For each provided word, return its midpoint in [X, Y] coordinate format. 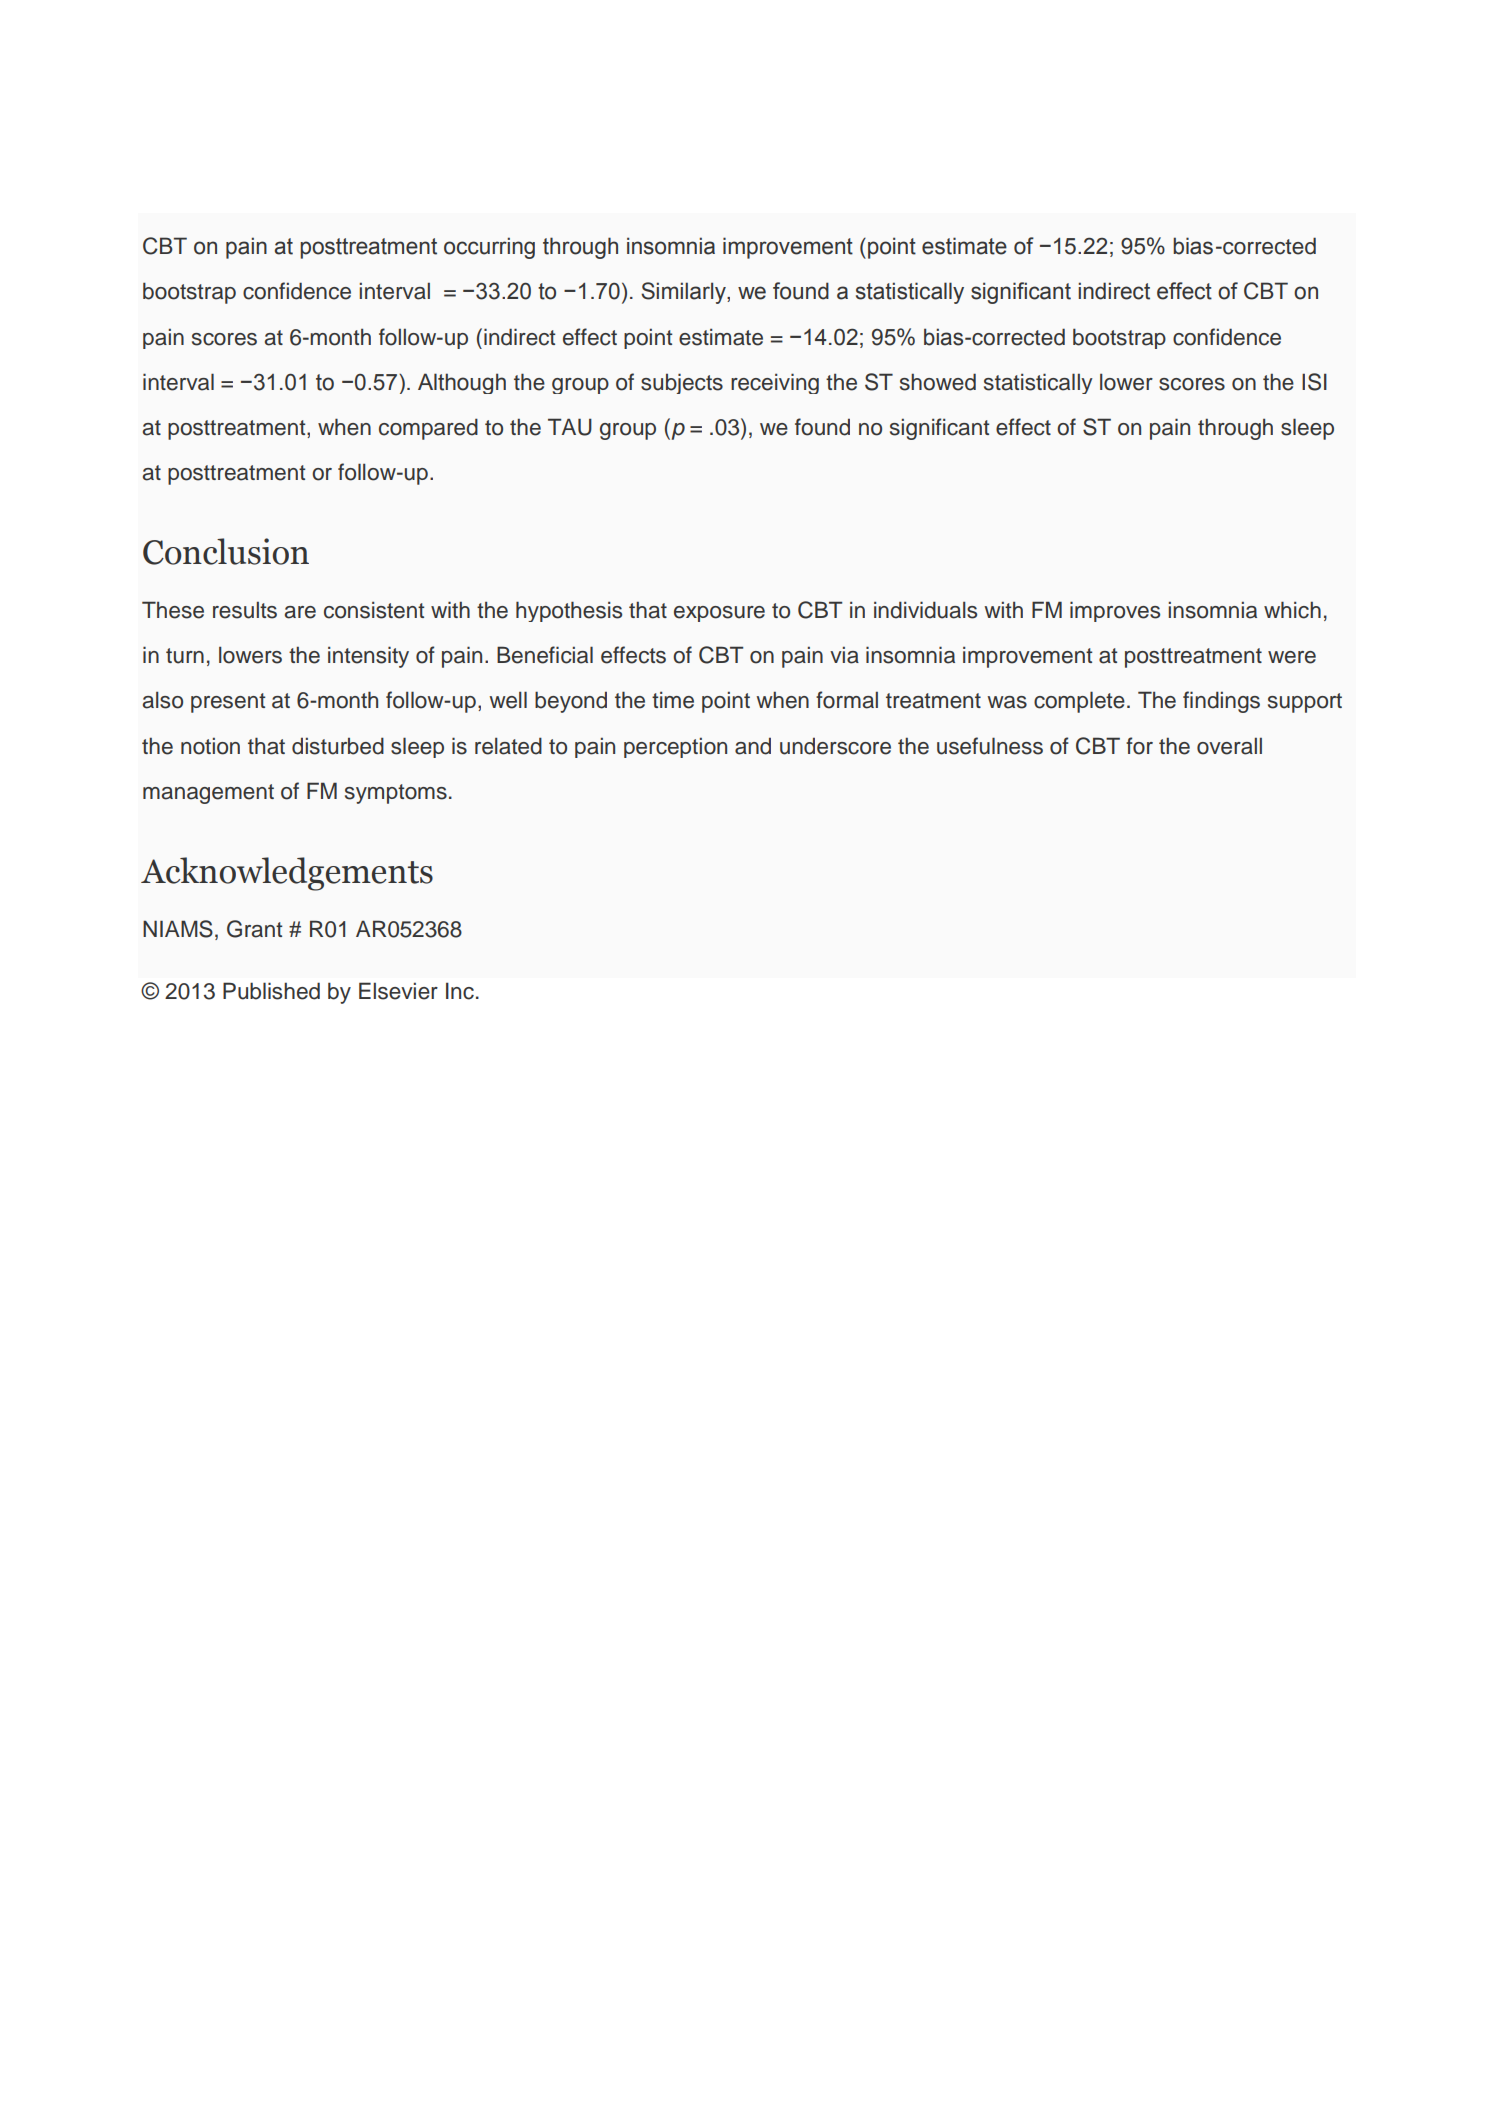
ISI [1314, 382]
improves [1115, 611]
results [245, 610]
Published [271, 991]
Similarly [684, 293]
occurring [489, 248]
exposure [719, 614]
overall [1229, 746]
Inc [460, 991]
